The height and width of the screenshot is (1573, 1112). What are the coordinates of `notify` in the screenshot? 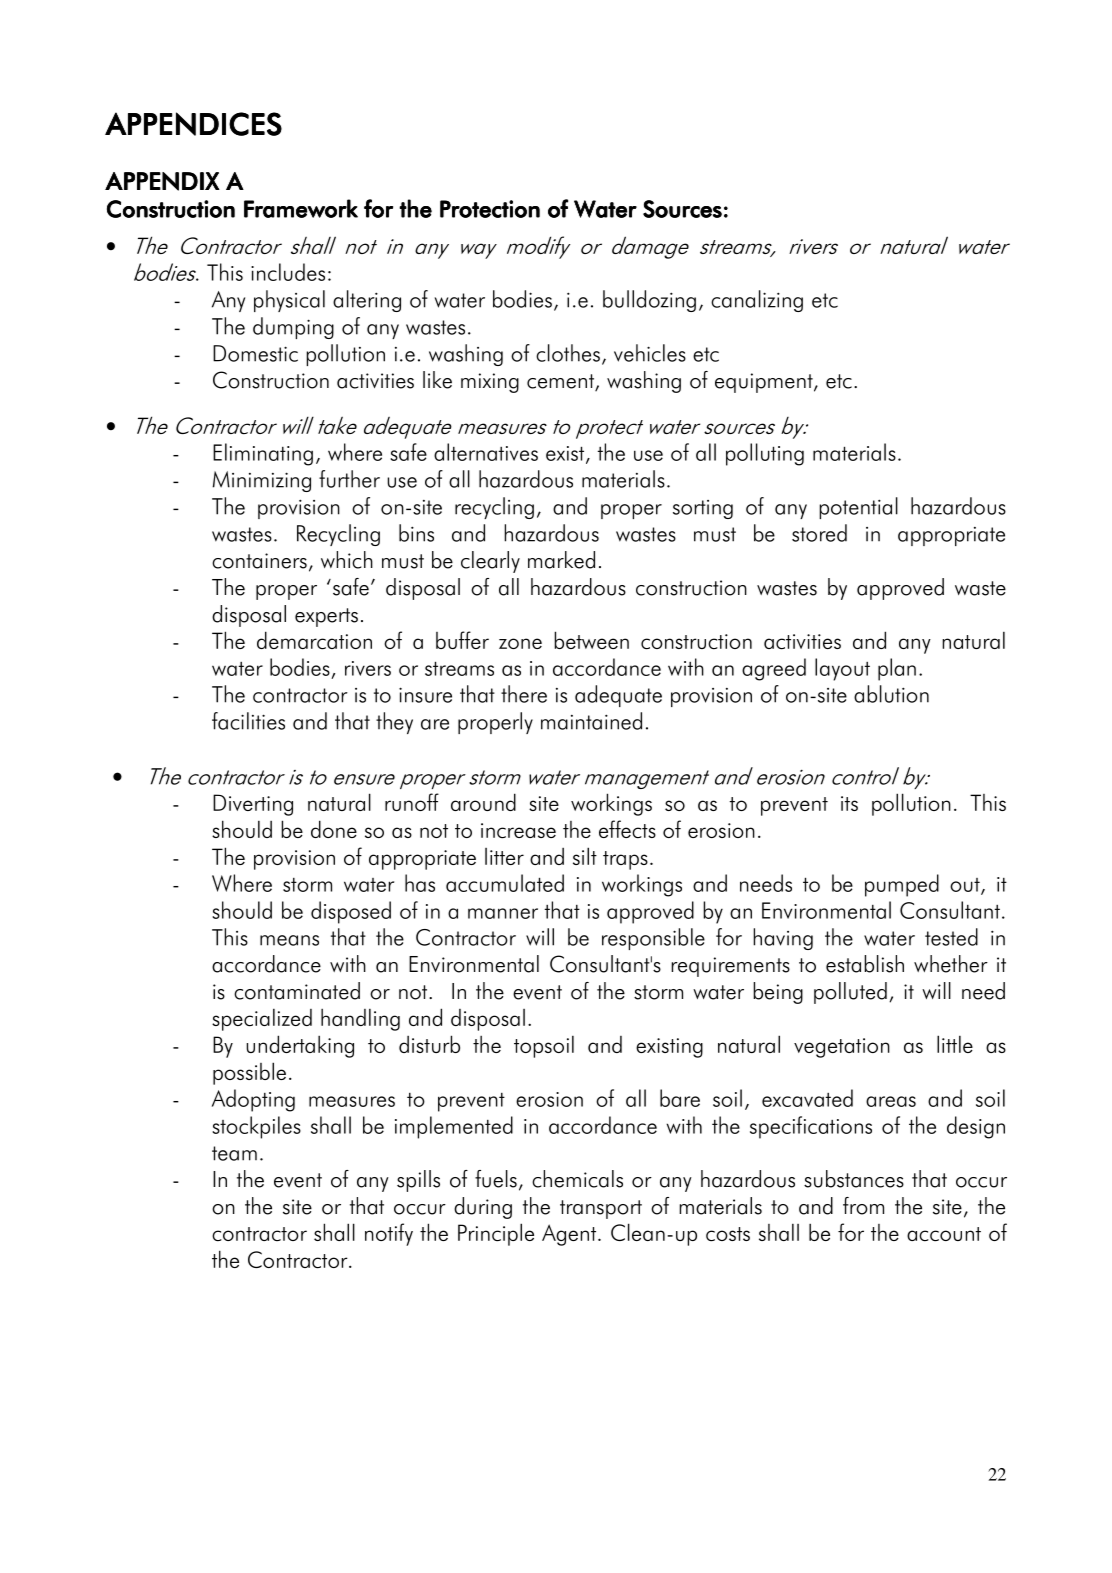 It's located at (389, 1234).
